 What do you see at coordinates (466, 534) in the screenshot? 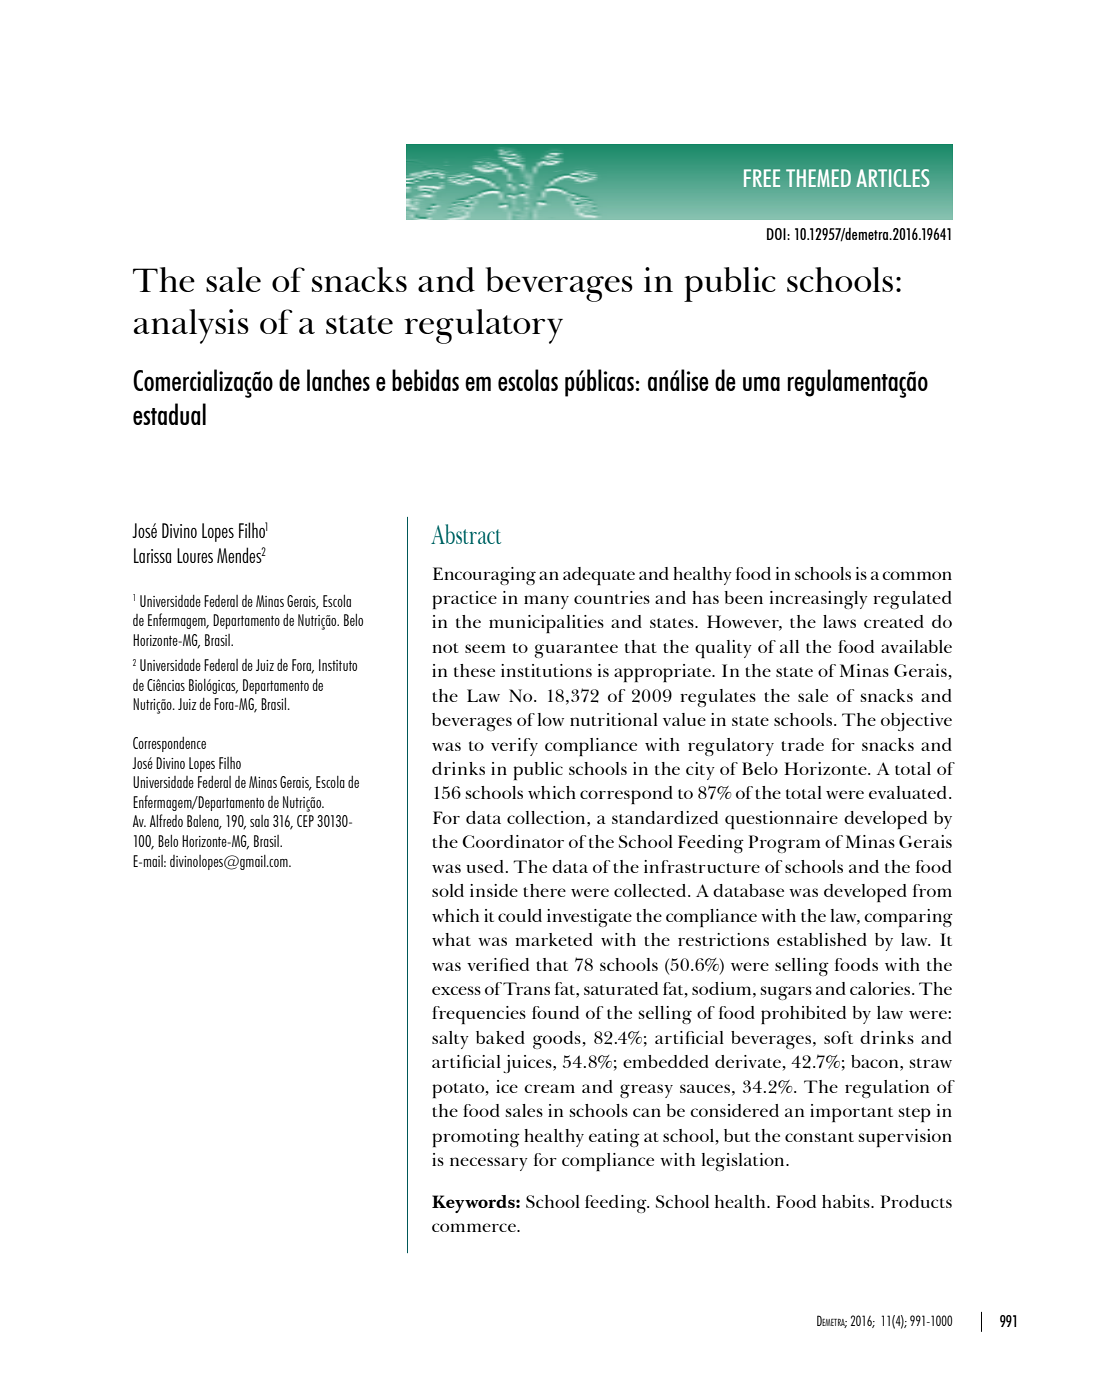
I see `Abstract` at bounding box center [466, 534].
